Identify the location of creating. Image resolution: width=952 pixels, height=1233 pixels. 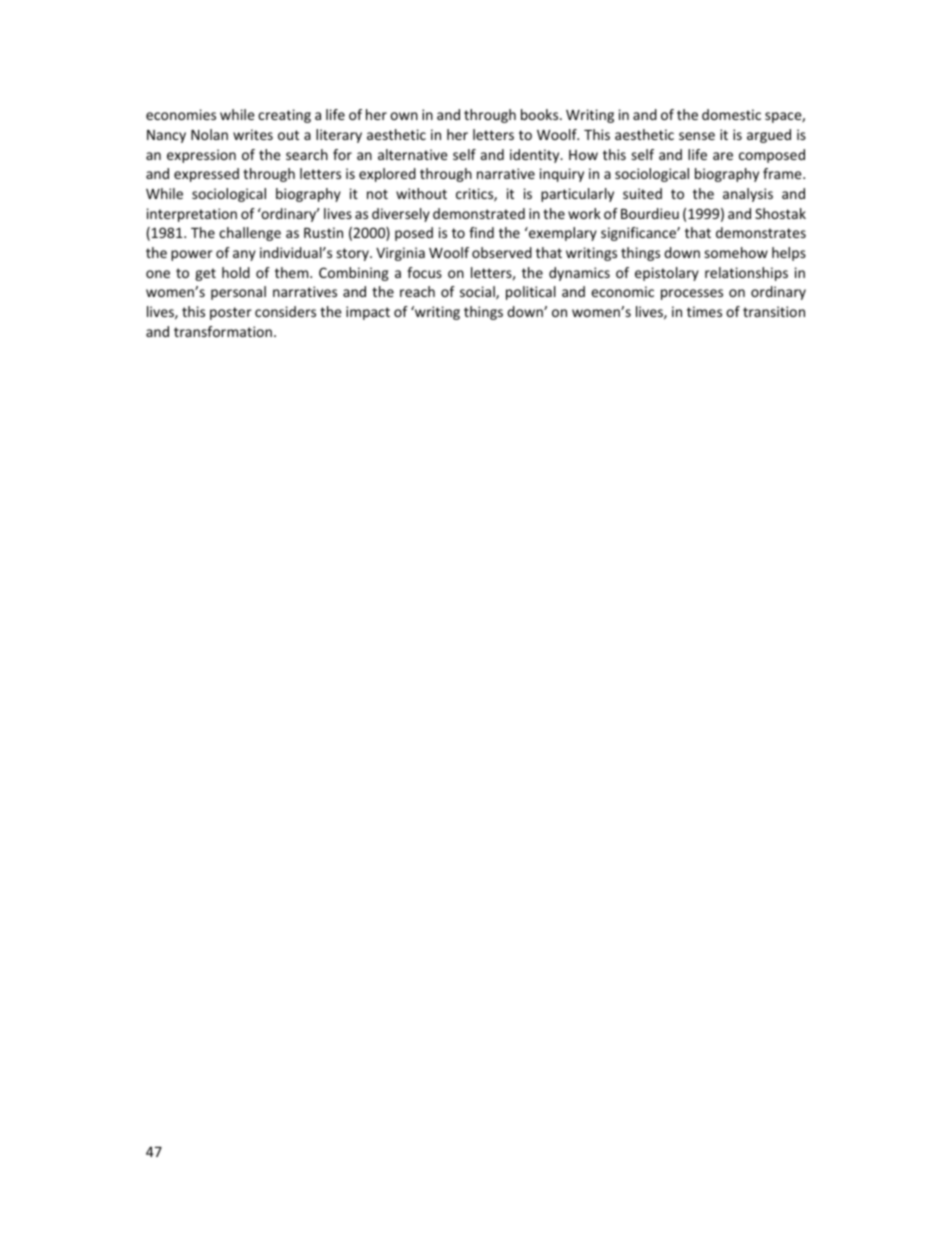
(284, 116).
